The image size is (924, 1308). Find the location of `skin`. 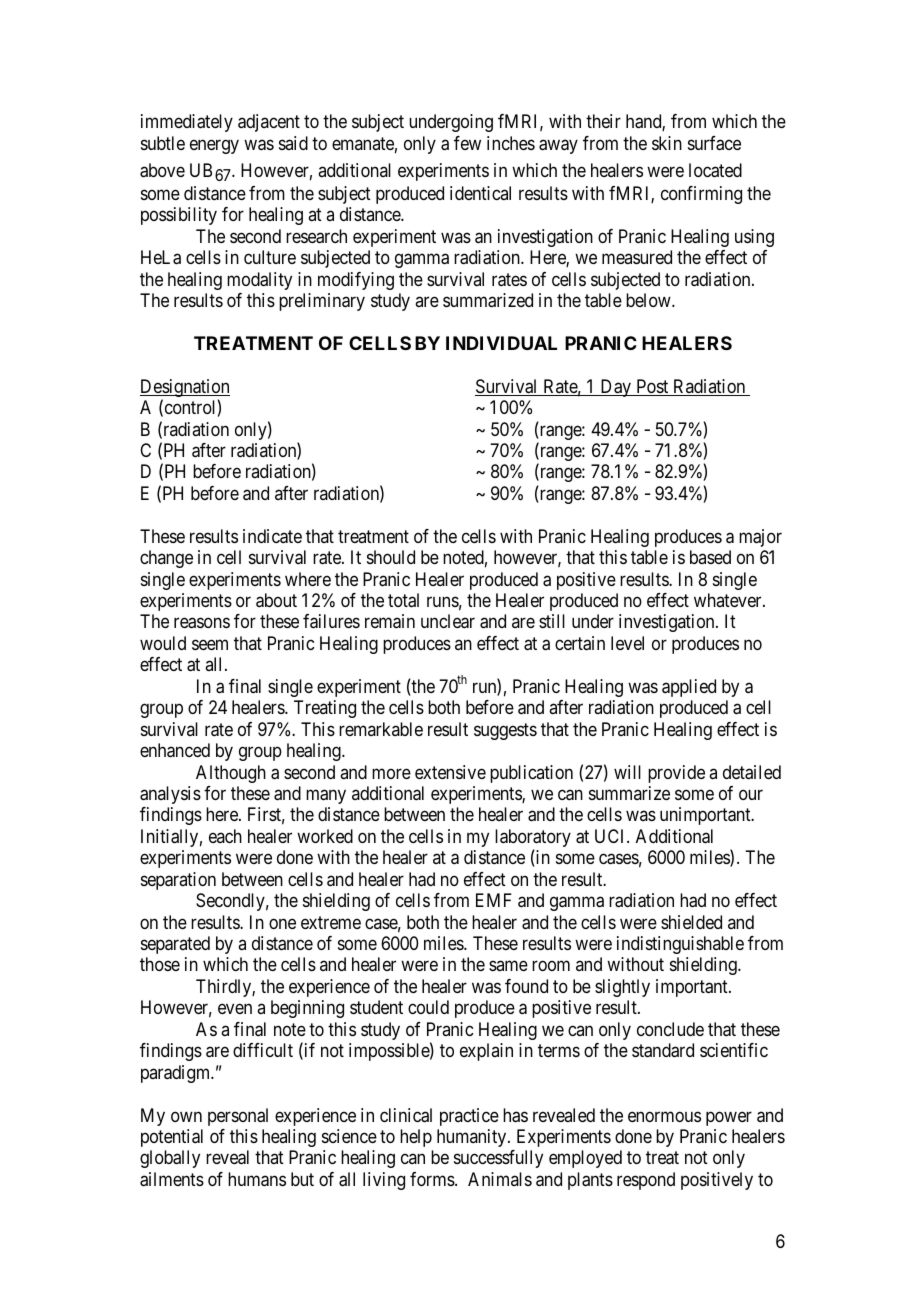

skin is located at coordinates (667, 143).
